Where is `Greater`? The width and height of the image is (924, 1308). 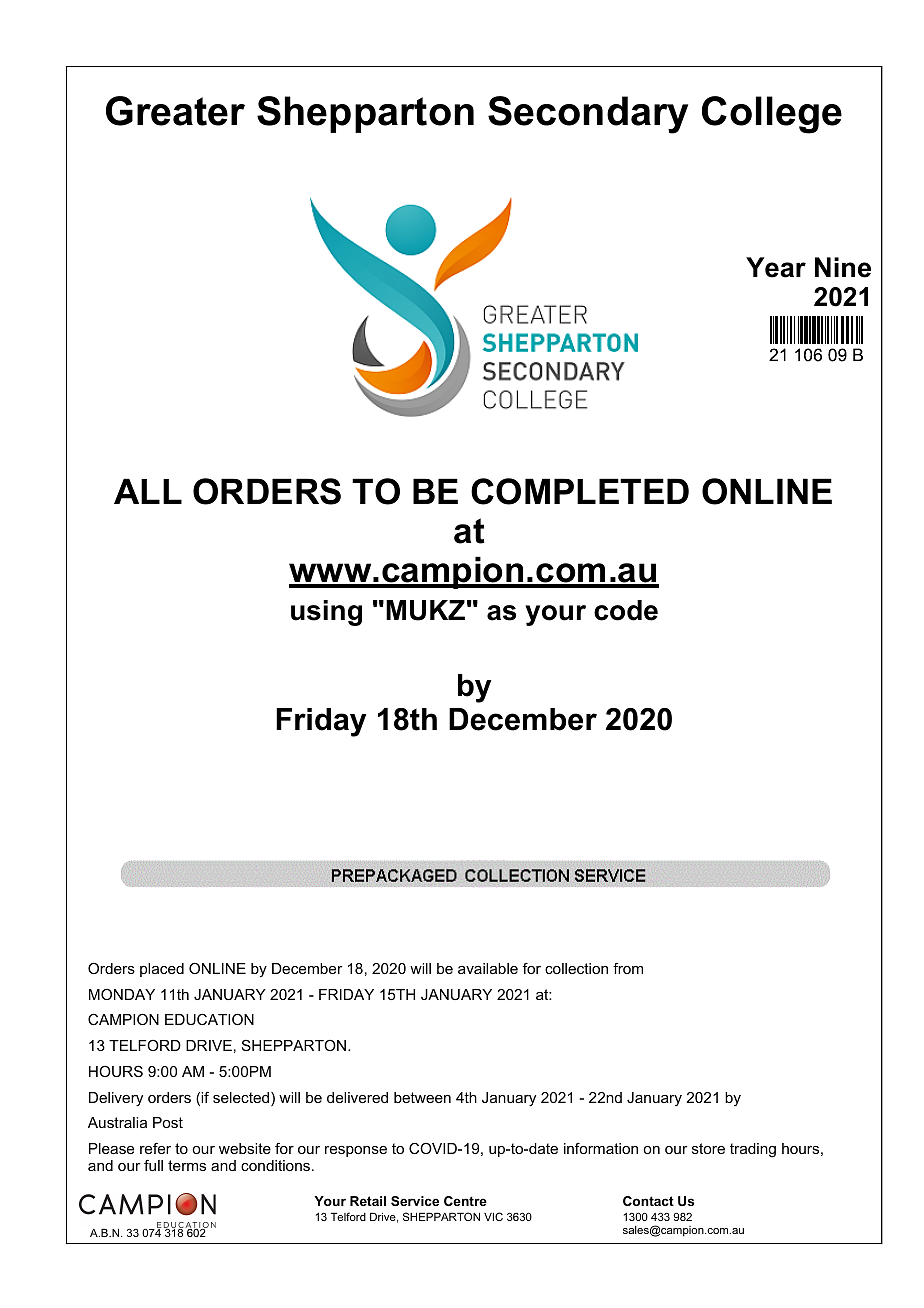
Greater is located at coordinates (175, 111).
